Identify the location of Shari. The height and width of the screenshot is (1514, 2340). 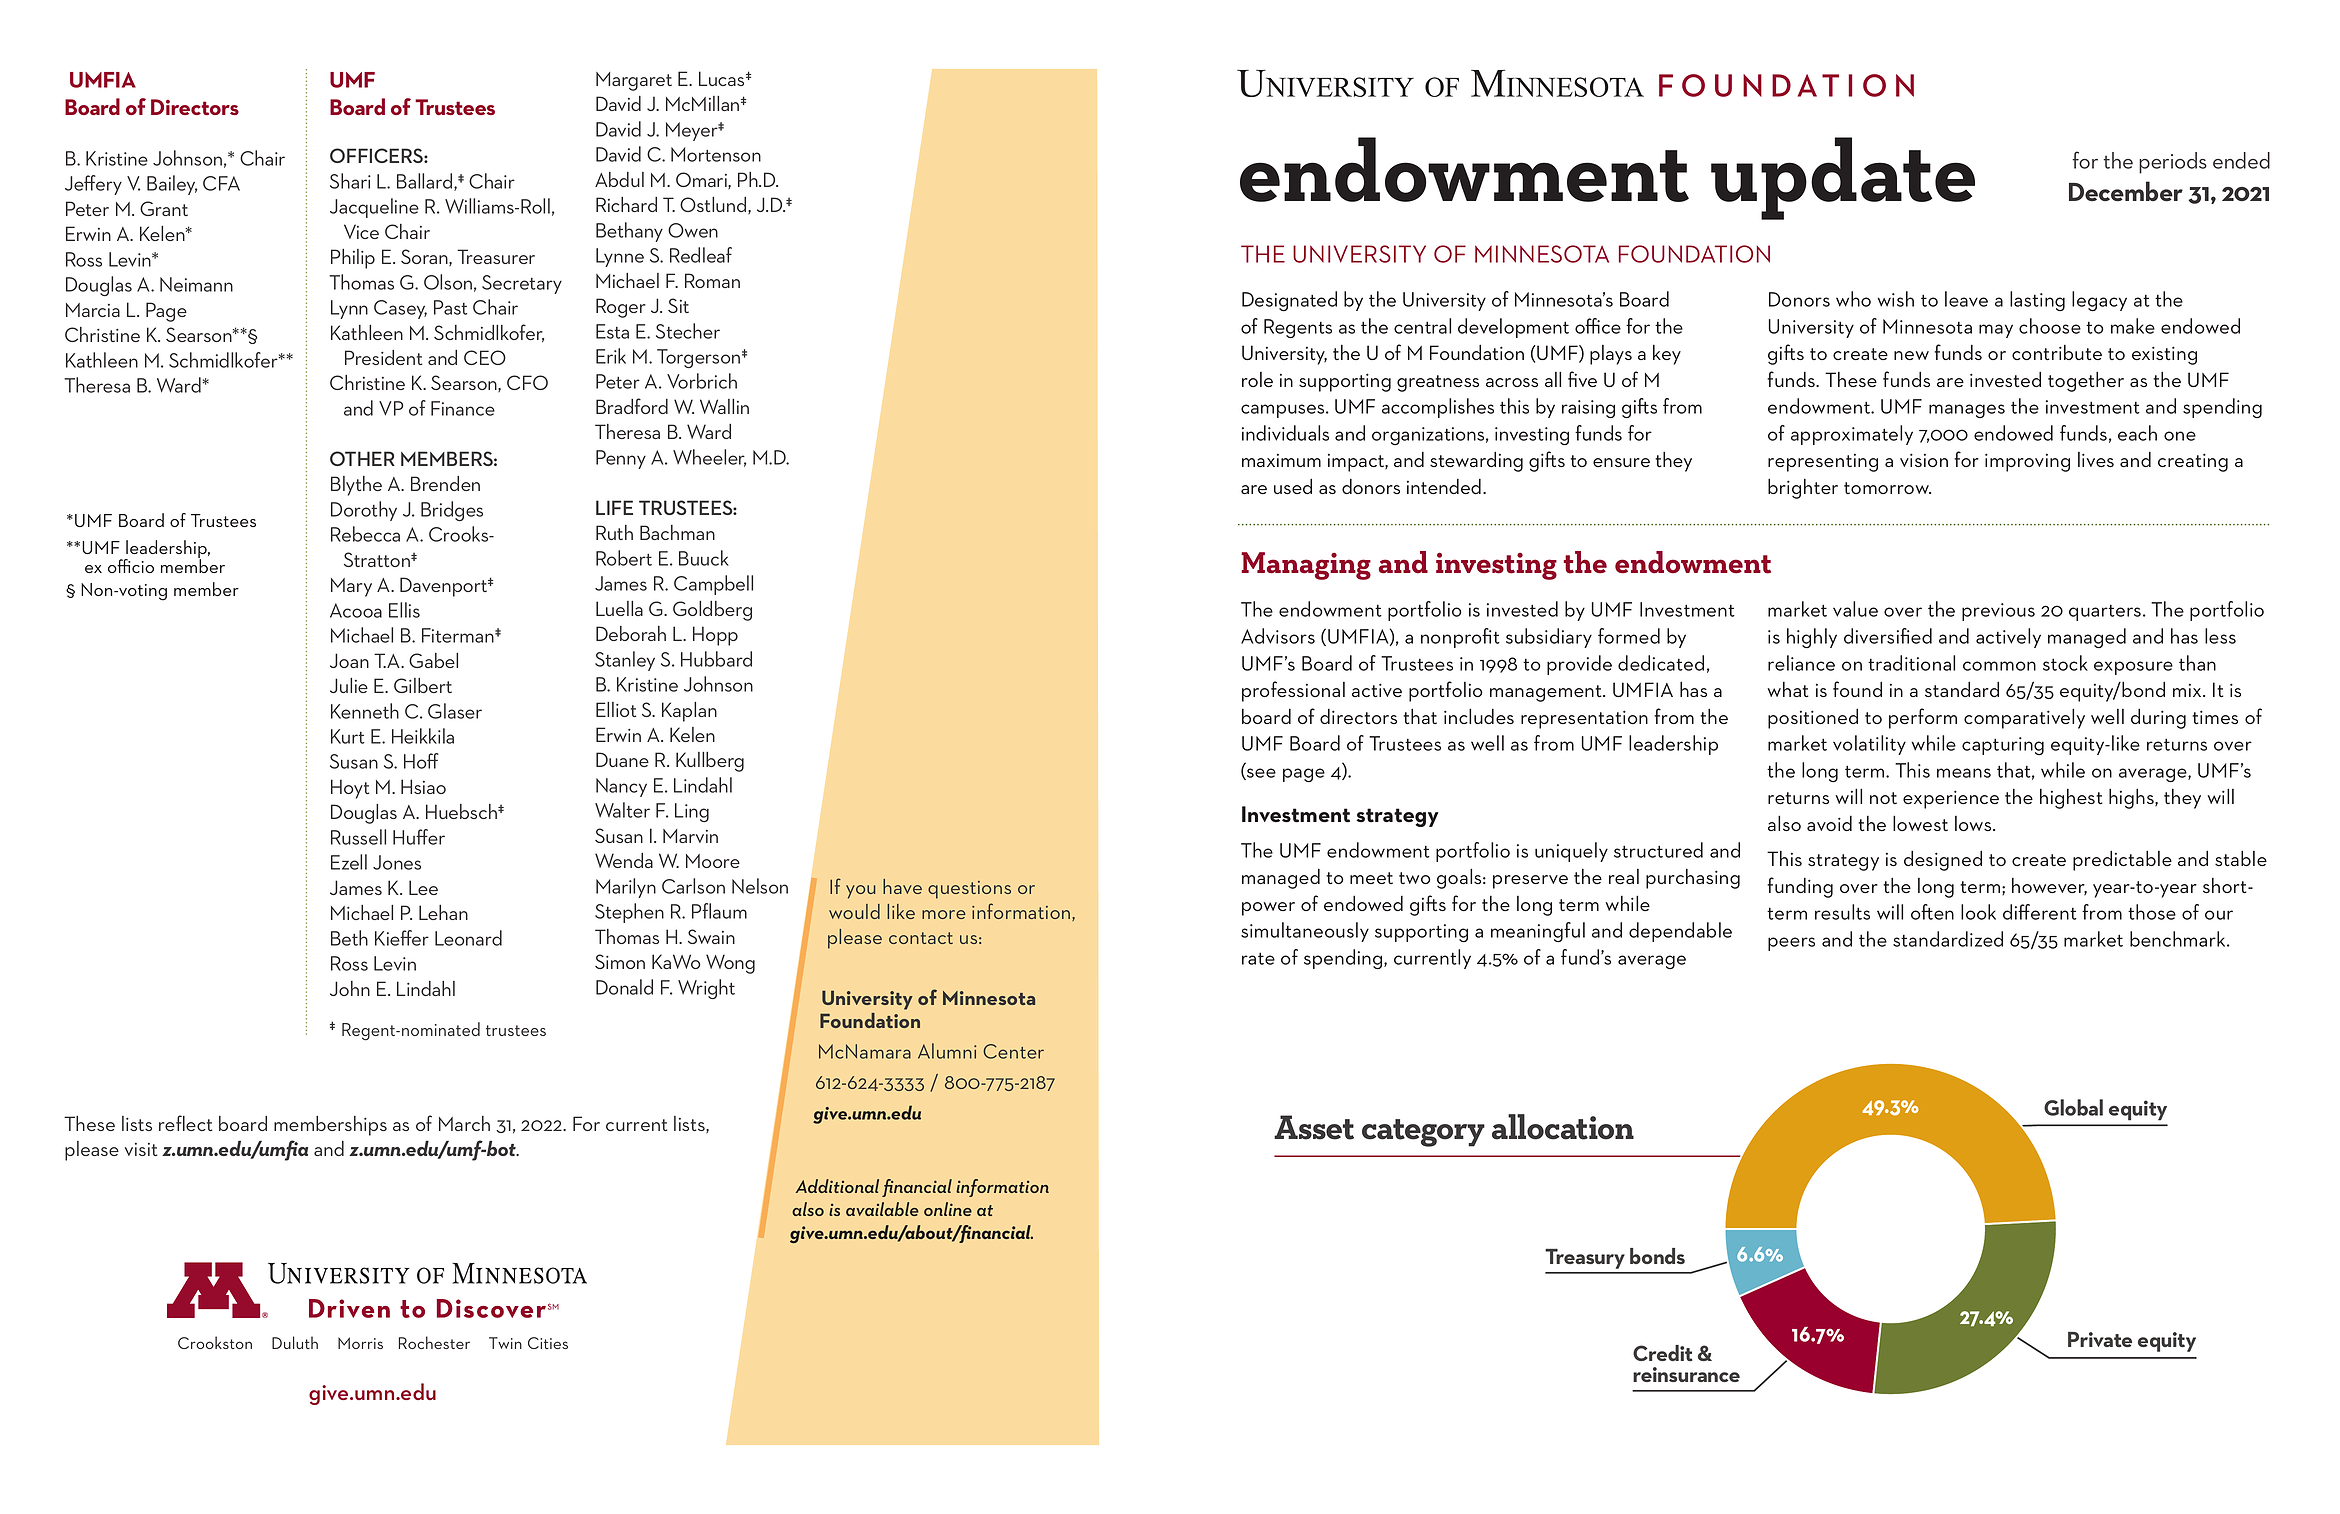
(350, 181).
